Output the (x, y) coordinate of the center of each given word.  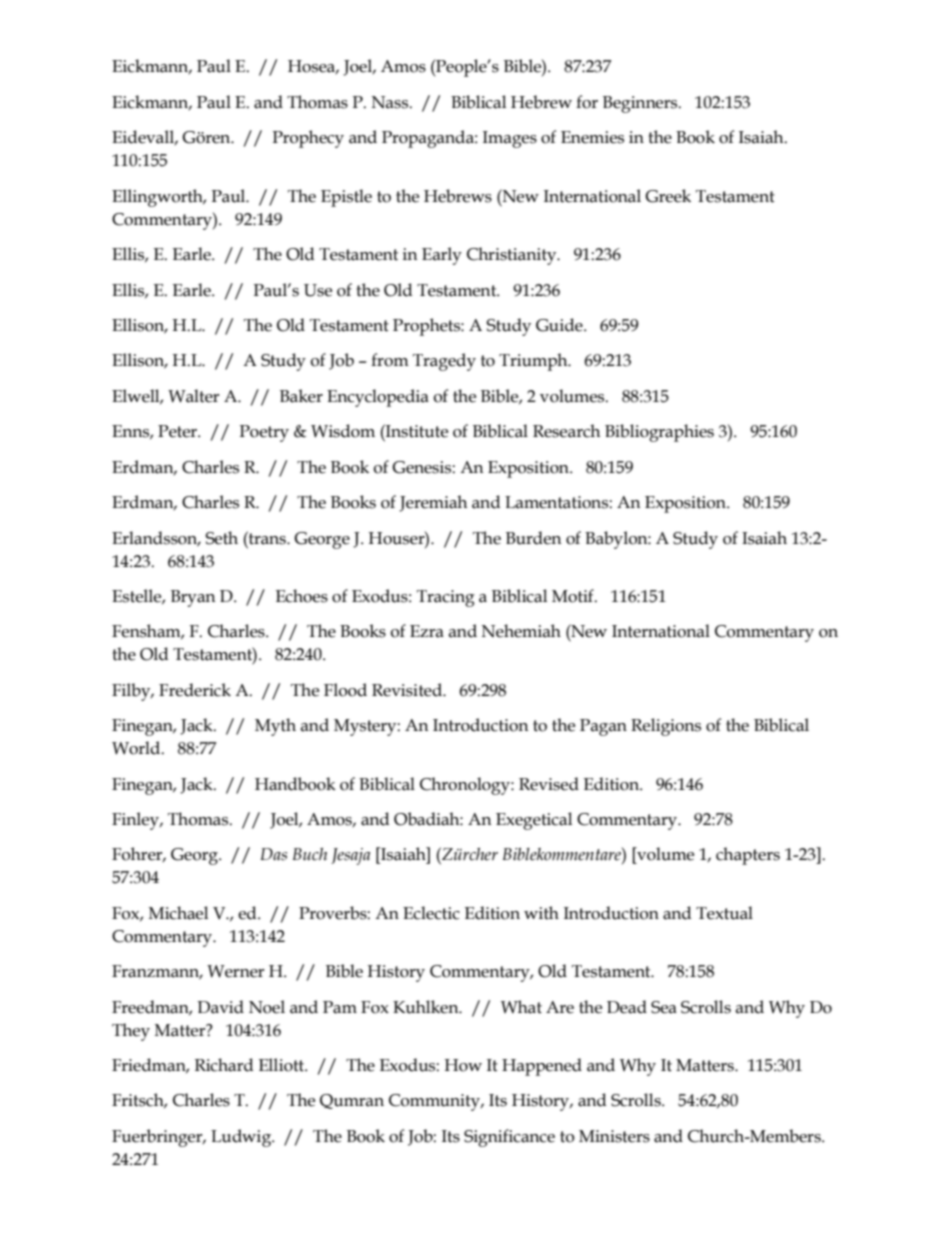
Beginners (641, 104)
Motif (574, 596)
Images (510, 139)
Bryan (193, 598)
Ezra (427, 631)
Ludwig (242, 1138)
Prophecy (308, 139)
